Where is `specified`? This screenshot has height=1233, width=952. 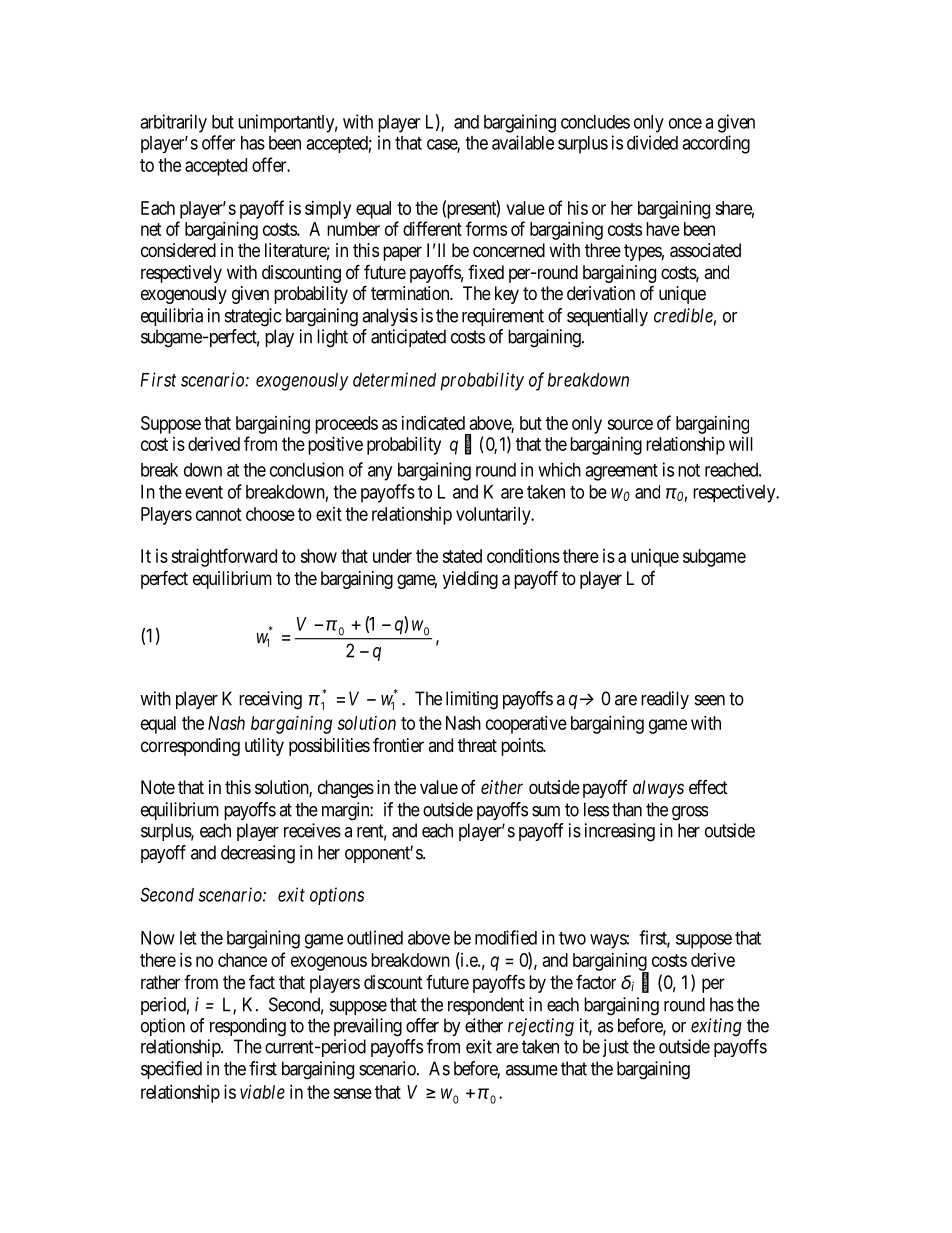 specified is located at coordinates (171, 1070).
